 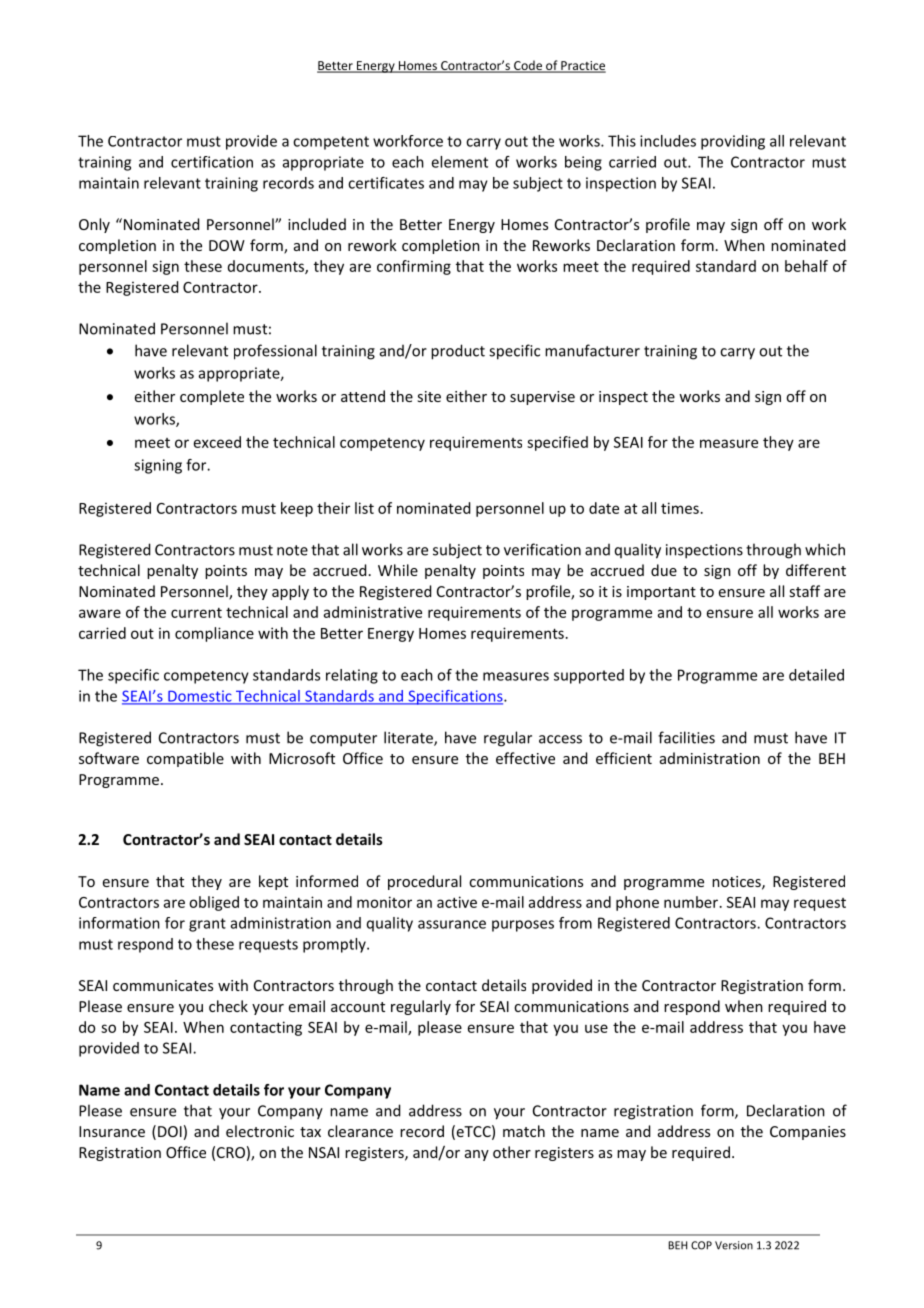 I want to click on DOI, so click(x=170, y=1131).
